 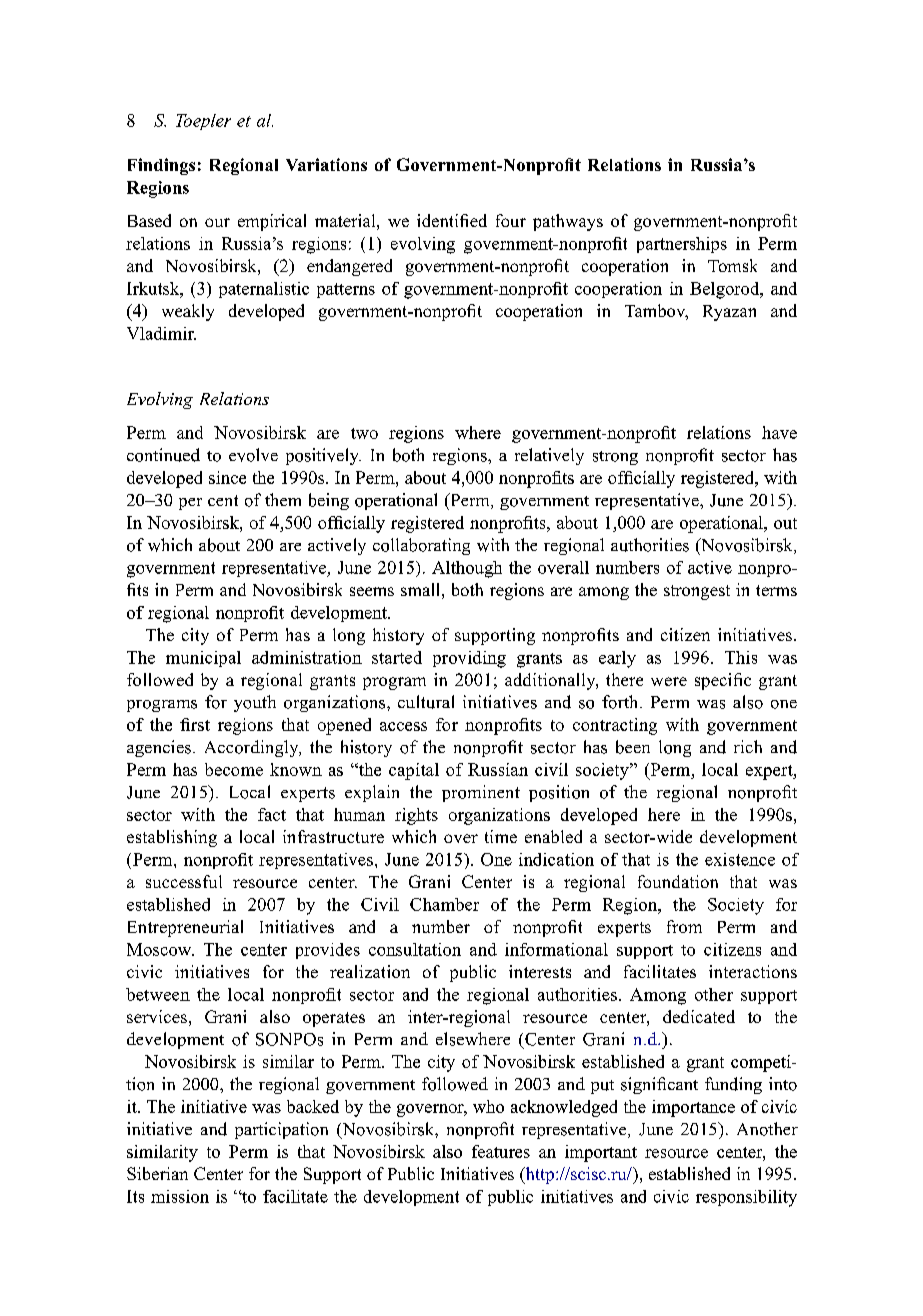 What do you see at coordinates (501, 1151) in the screenshot?
I see `features` at bounding box center [501, 1151].
